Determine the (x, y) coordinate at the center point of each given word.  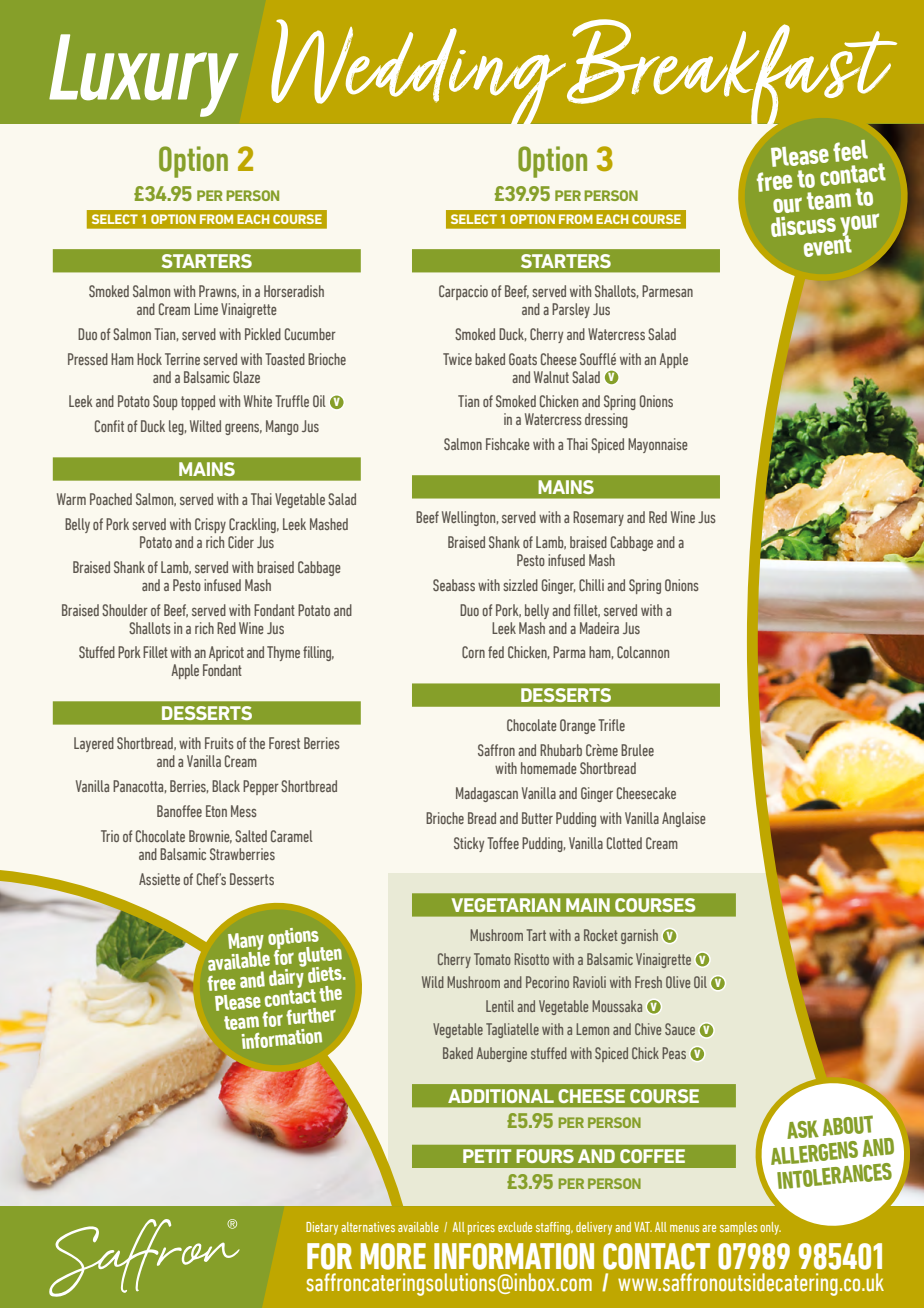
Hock (149, 359)
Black (226, 786)
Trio (110, 836)
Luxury (143, 75)
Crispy (210, 525)
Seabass (454, 585)
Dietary (322, 1228)
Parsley (571, 310)
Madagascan (487, 794)
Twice (457, 359)
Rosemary (598, 518)
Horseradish (294, 291)
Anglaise (684, 819)
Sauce (680, 1029)
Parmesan (667, 291)
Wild (433, 982)
